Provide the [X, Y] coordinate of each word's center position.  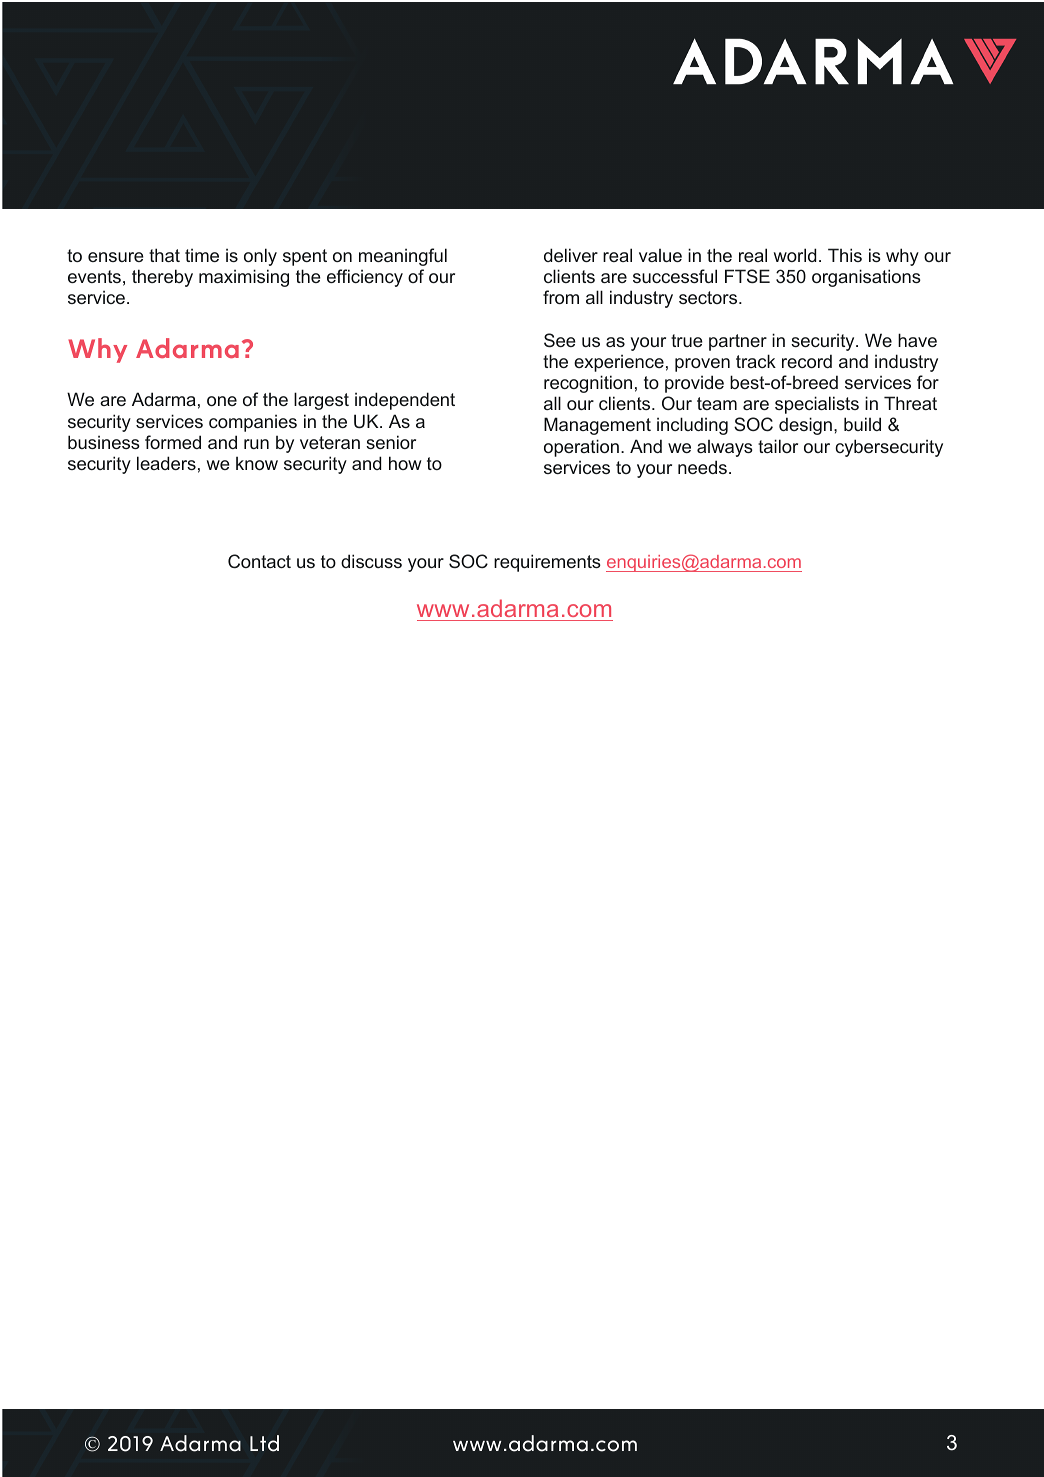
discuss [371, 561]
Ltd [264, 1443]
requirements [547, 563]
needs [702, 467]
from [561, 297]
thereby [162, 278]
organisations [866, 278]
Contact [259, 561]
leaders [166, 463]
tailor [778, 446]
